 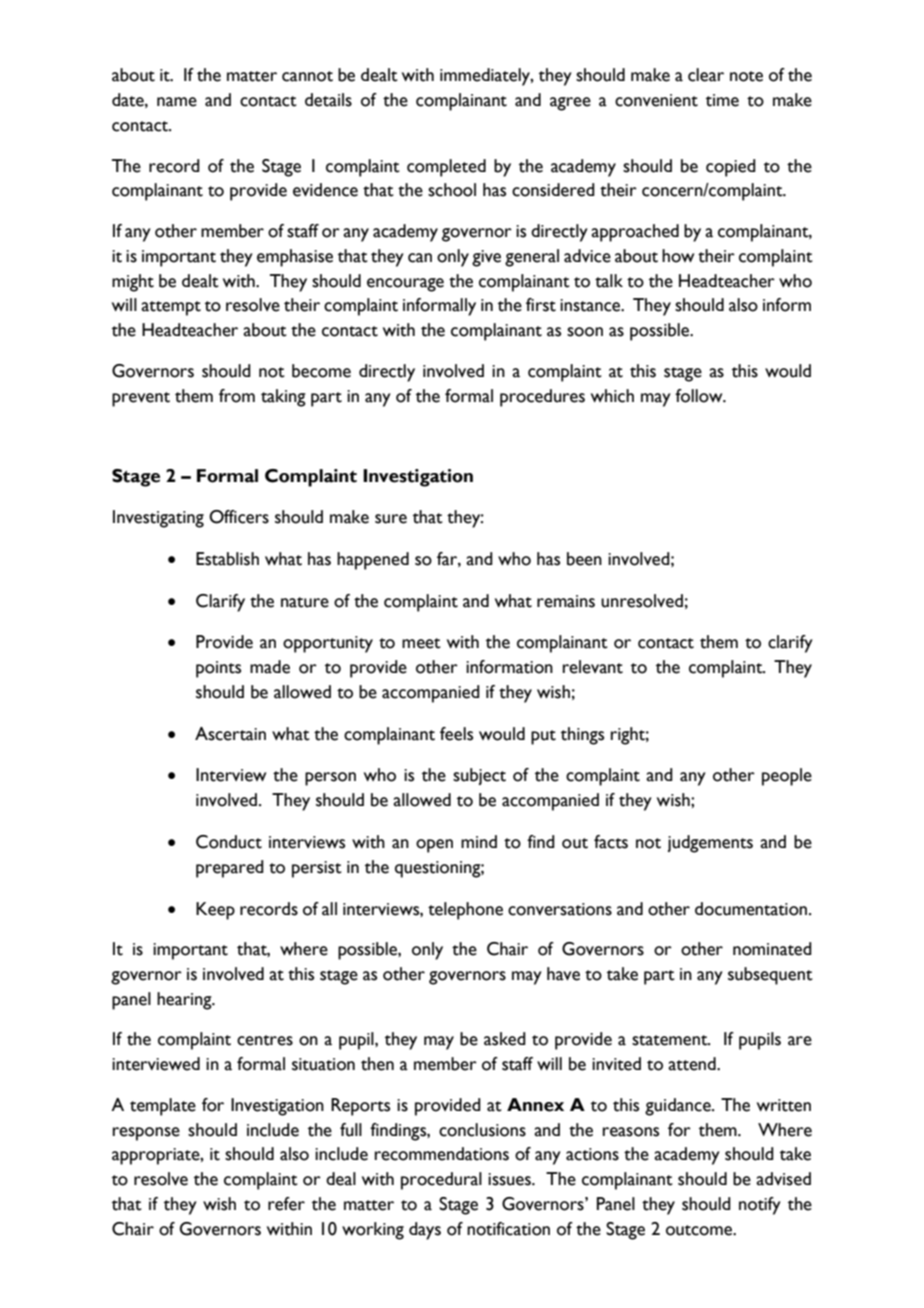 What do you see at coordinates (441, 1181) in the screenshot?
I see `procedural` at bounding box center [441, 1181].
